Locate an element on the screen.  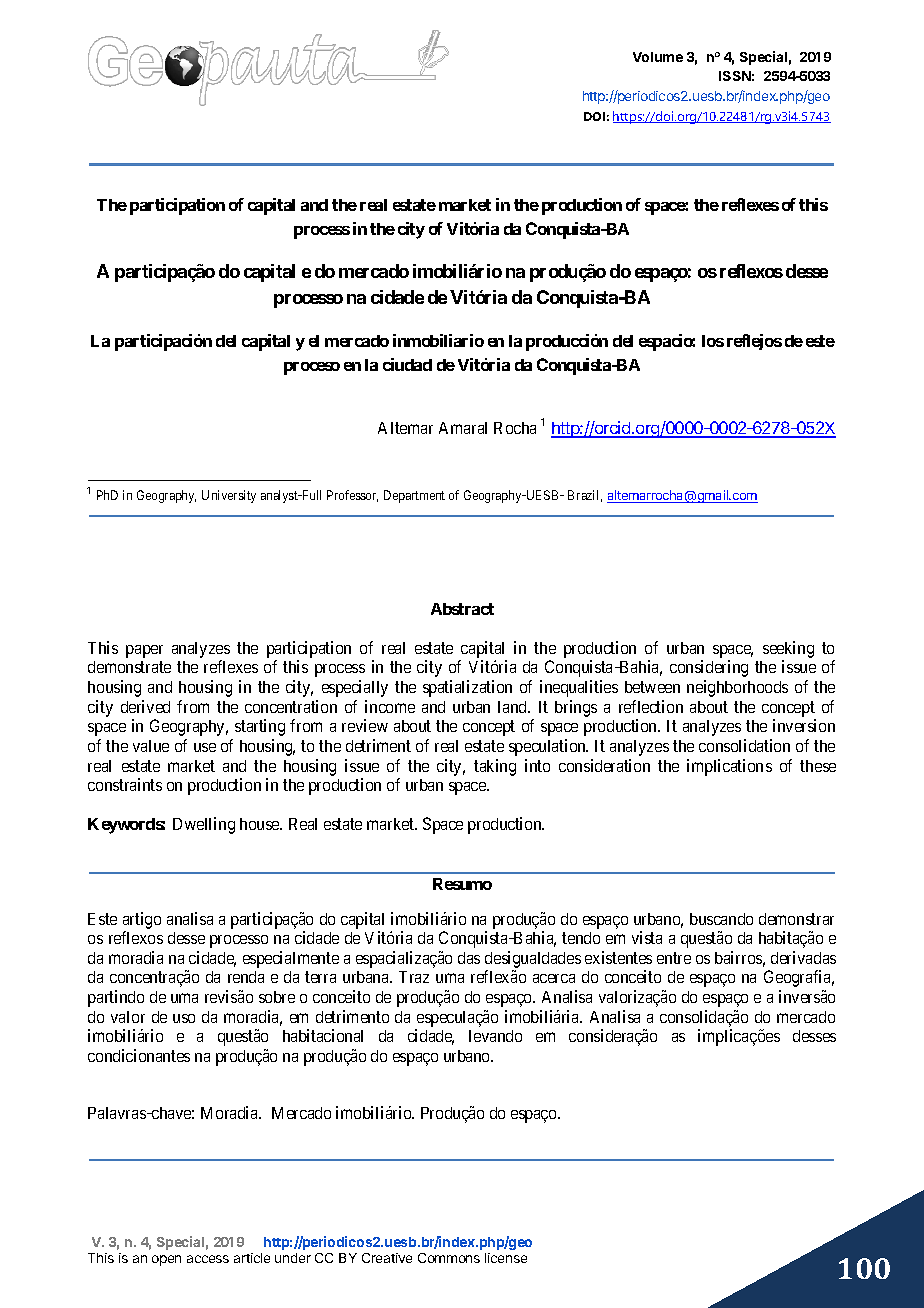
ciudad is located at coordinates (407, 364).
